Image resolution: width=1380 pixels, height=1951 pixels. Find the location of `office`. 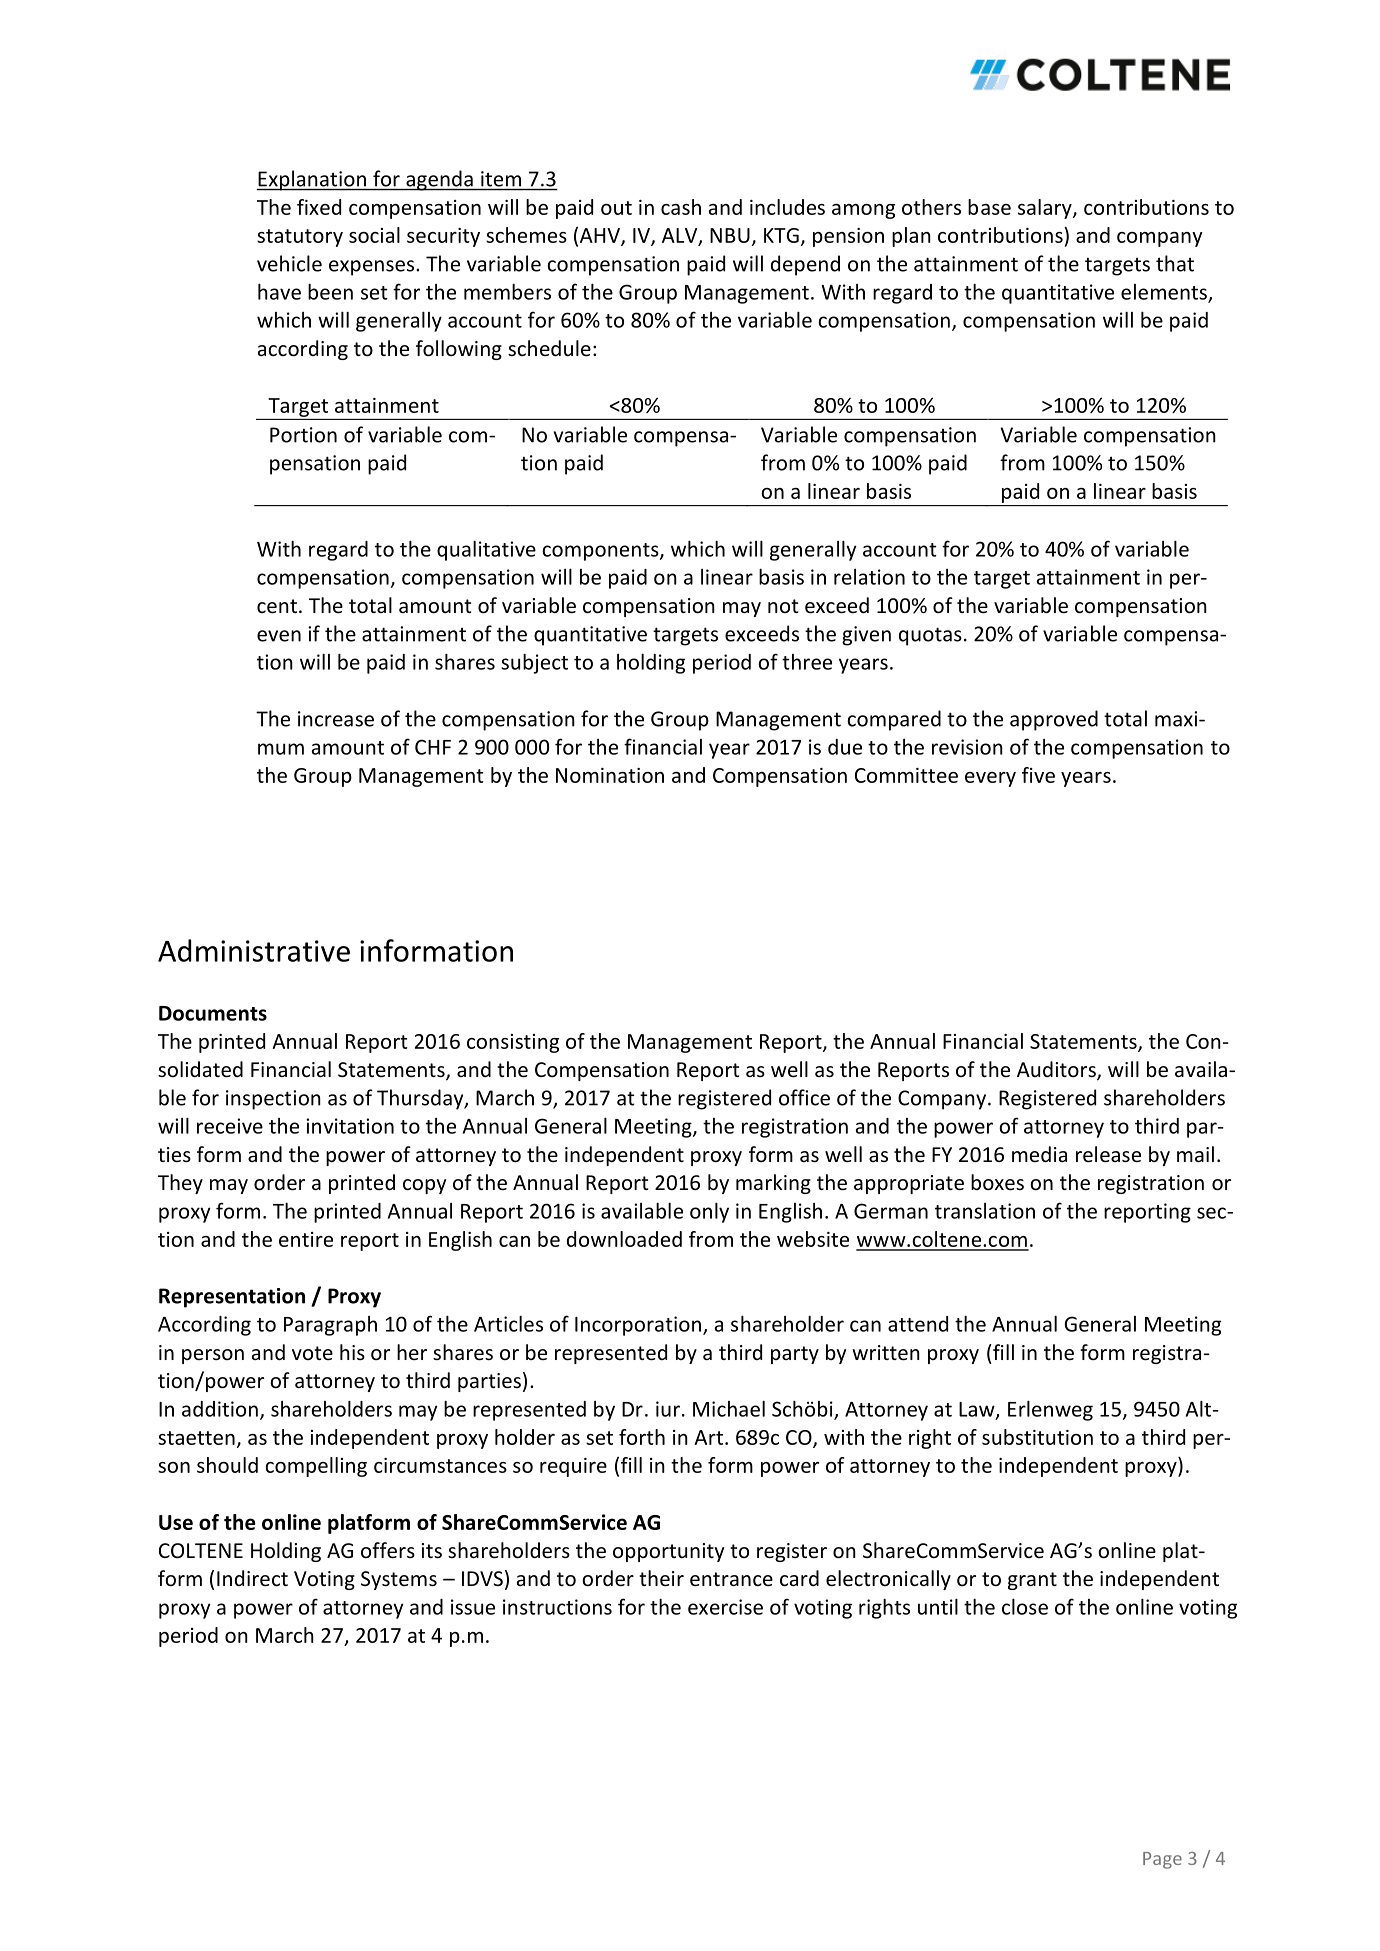

office is located at coordinates (804, 1097).
